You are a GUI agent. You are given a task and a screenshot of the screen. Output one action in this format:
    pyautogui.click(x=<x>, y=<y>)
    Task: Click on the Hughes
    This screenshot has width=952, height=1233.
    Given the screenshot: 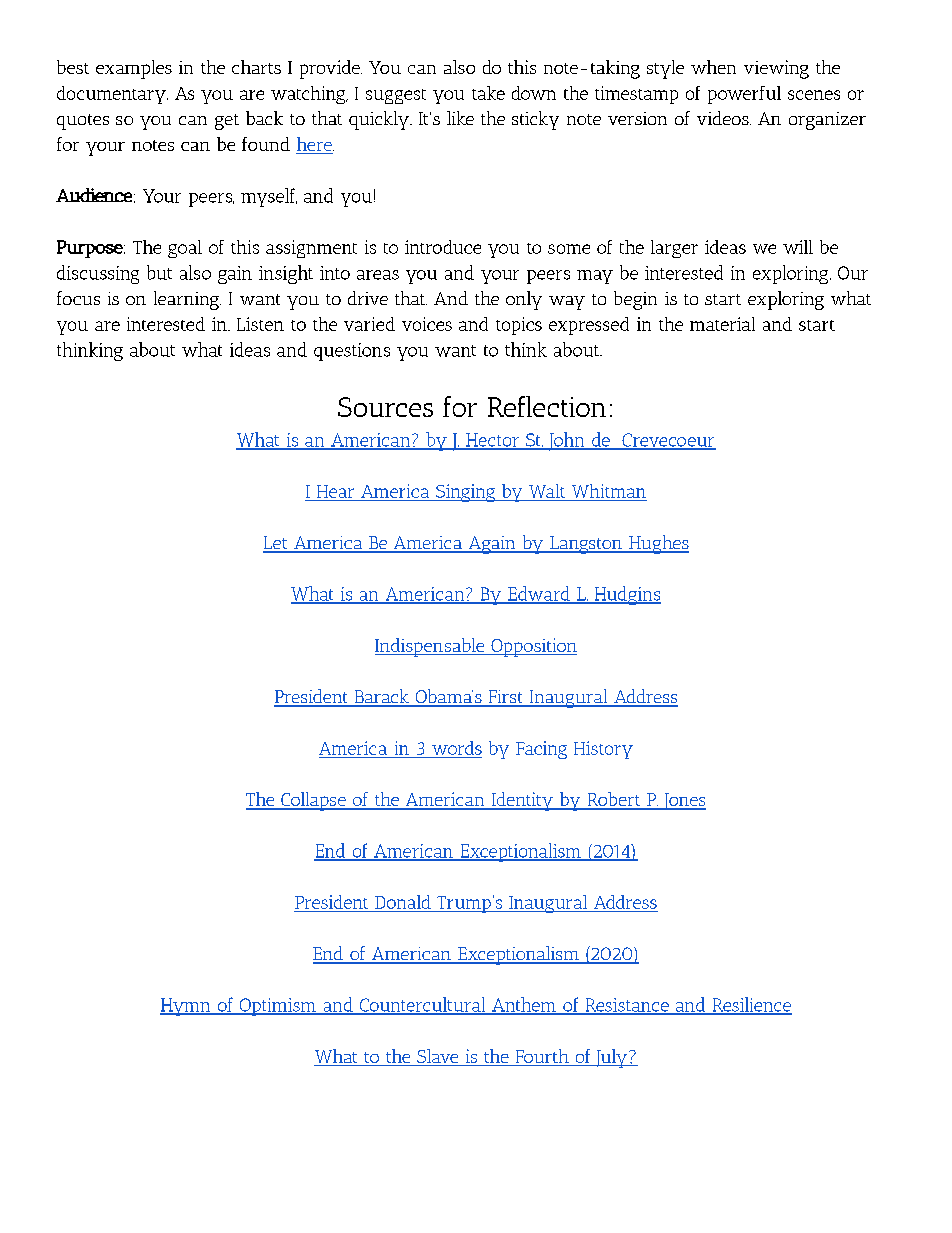 What is the action you would take?
    pyautogui.click(x=658, y=544)
